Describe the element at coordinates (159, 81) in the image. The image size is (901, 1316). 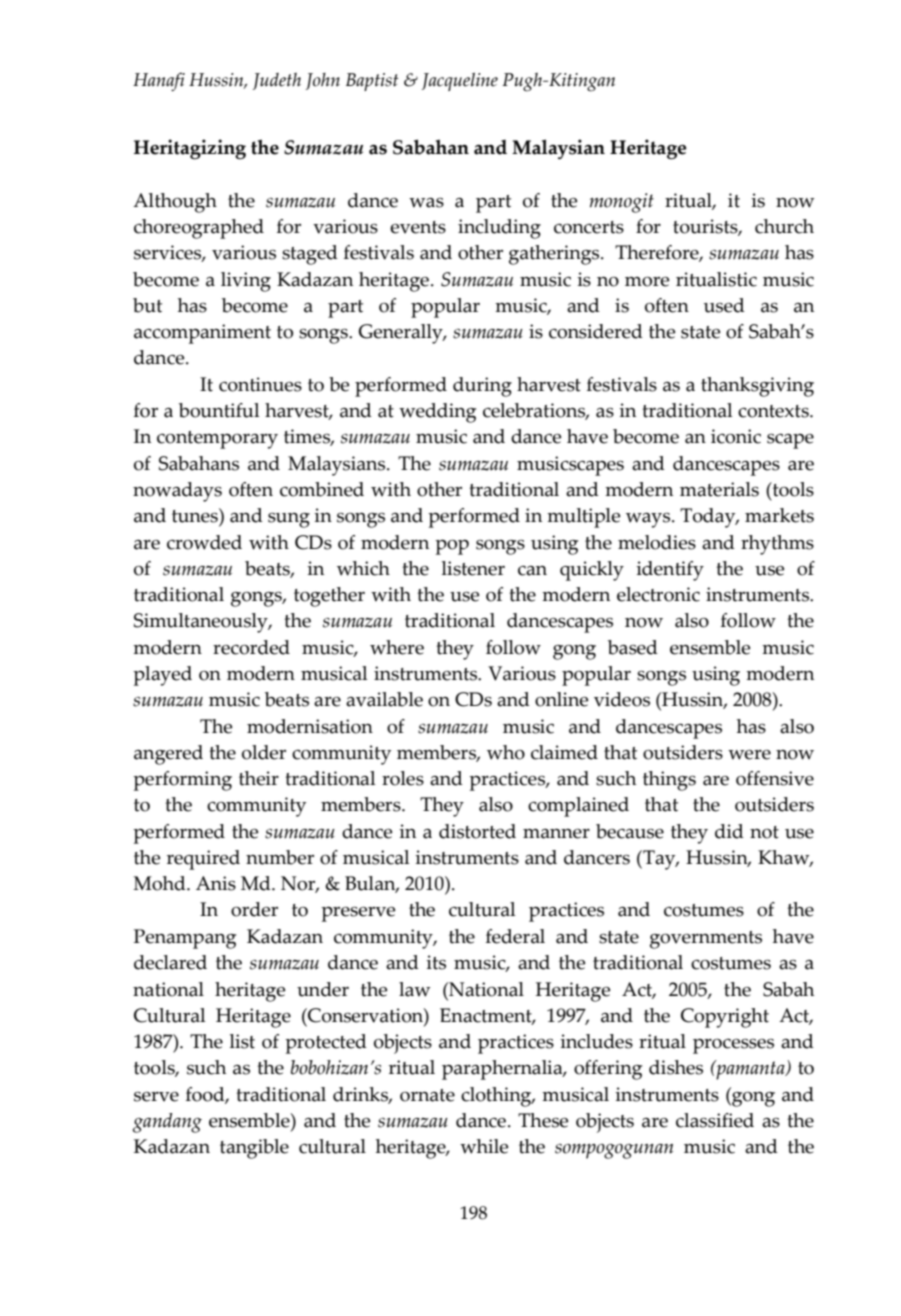
I see `Hanafi` at that location.
